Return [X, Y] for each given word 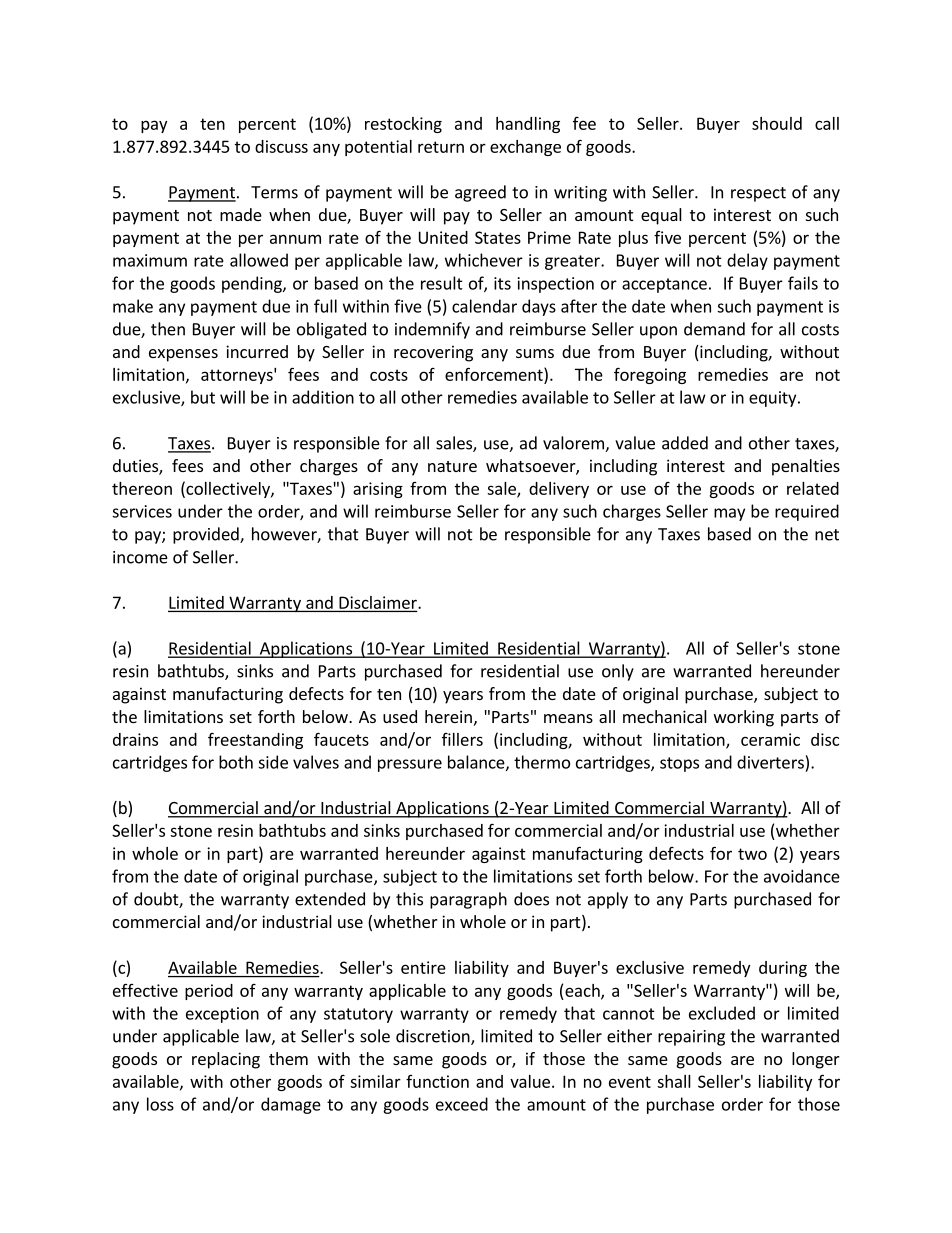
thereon [142, 488]
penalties [806, 467]
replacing [226, 1060]
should [777, 123]
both [236, 762]
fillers [462, 739]
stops [679, 764]
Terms [274, 192]
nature [452, 466]
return [441, 147]
